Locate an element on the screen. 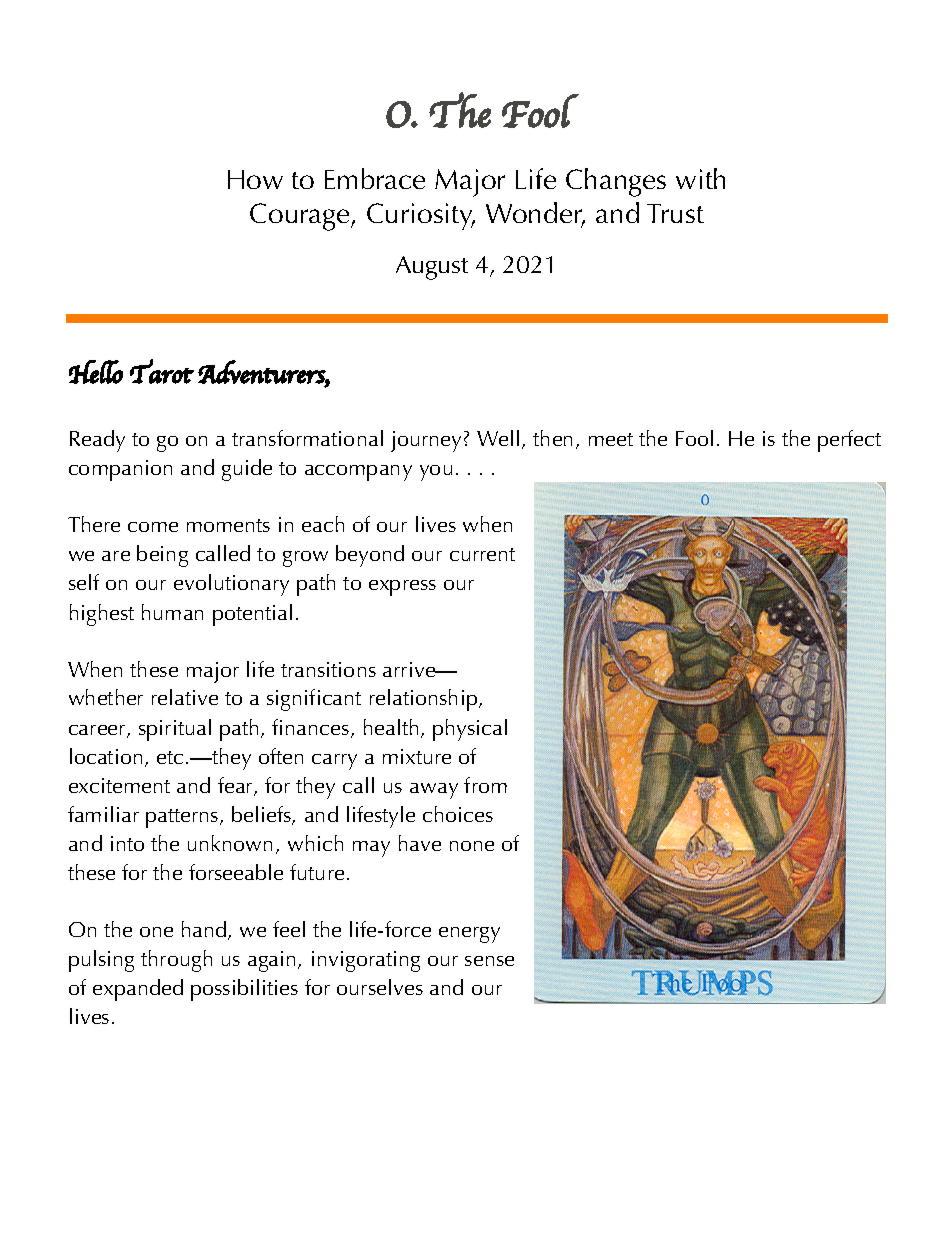 This screenshot has height=1233, width=952. human is located at coordinates (172, 612).
